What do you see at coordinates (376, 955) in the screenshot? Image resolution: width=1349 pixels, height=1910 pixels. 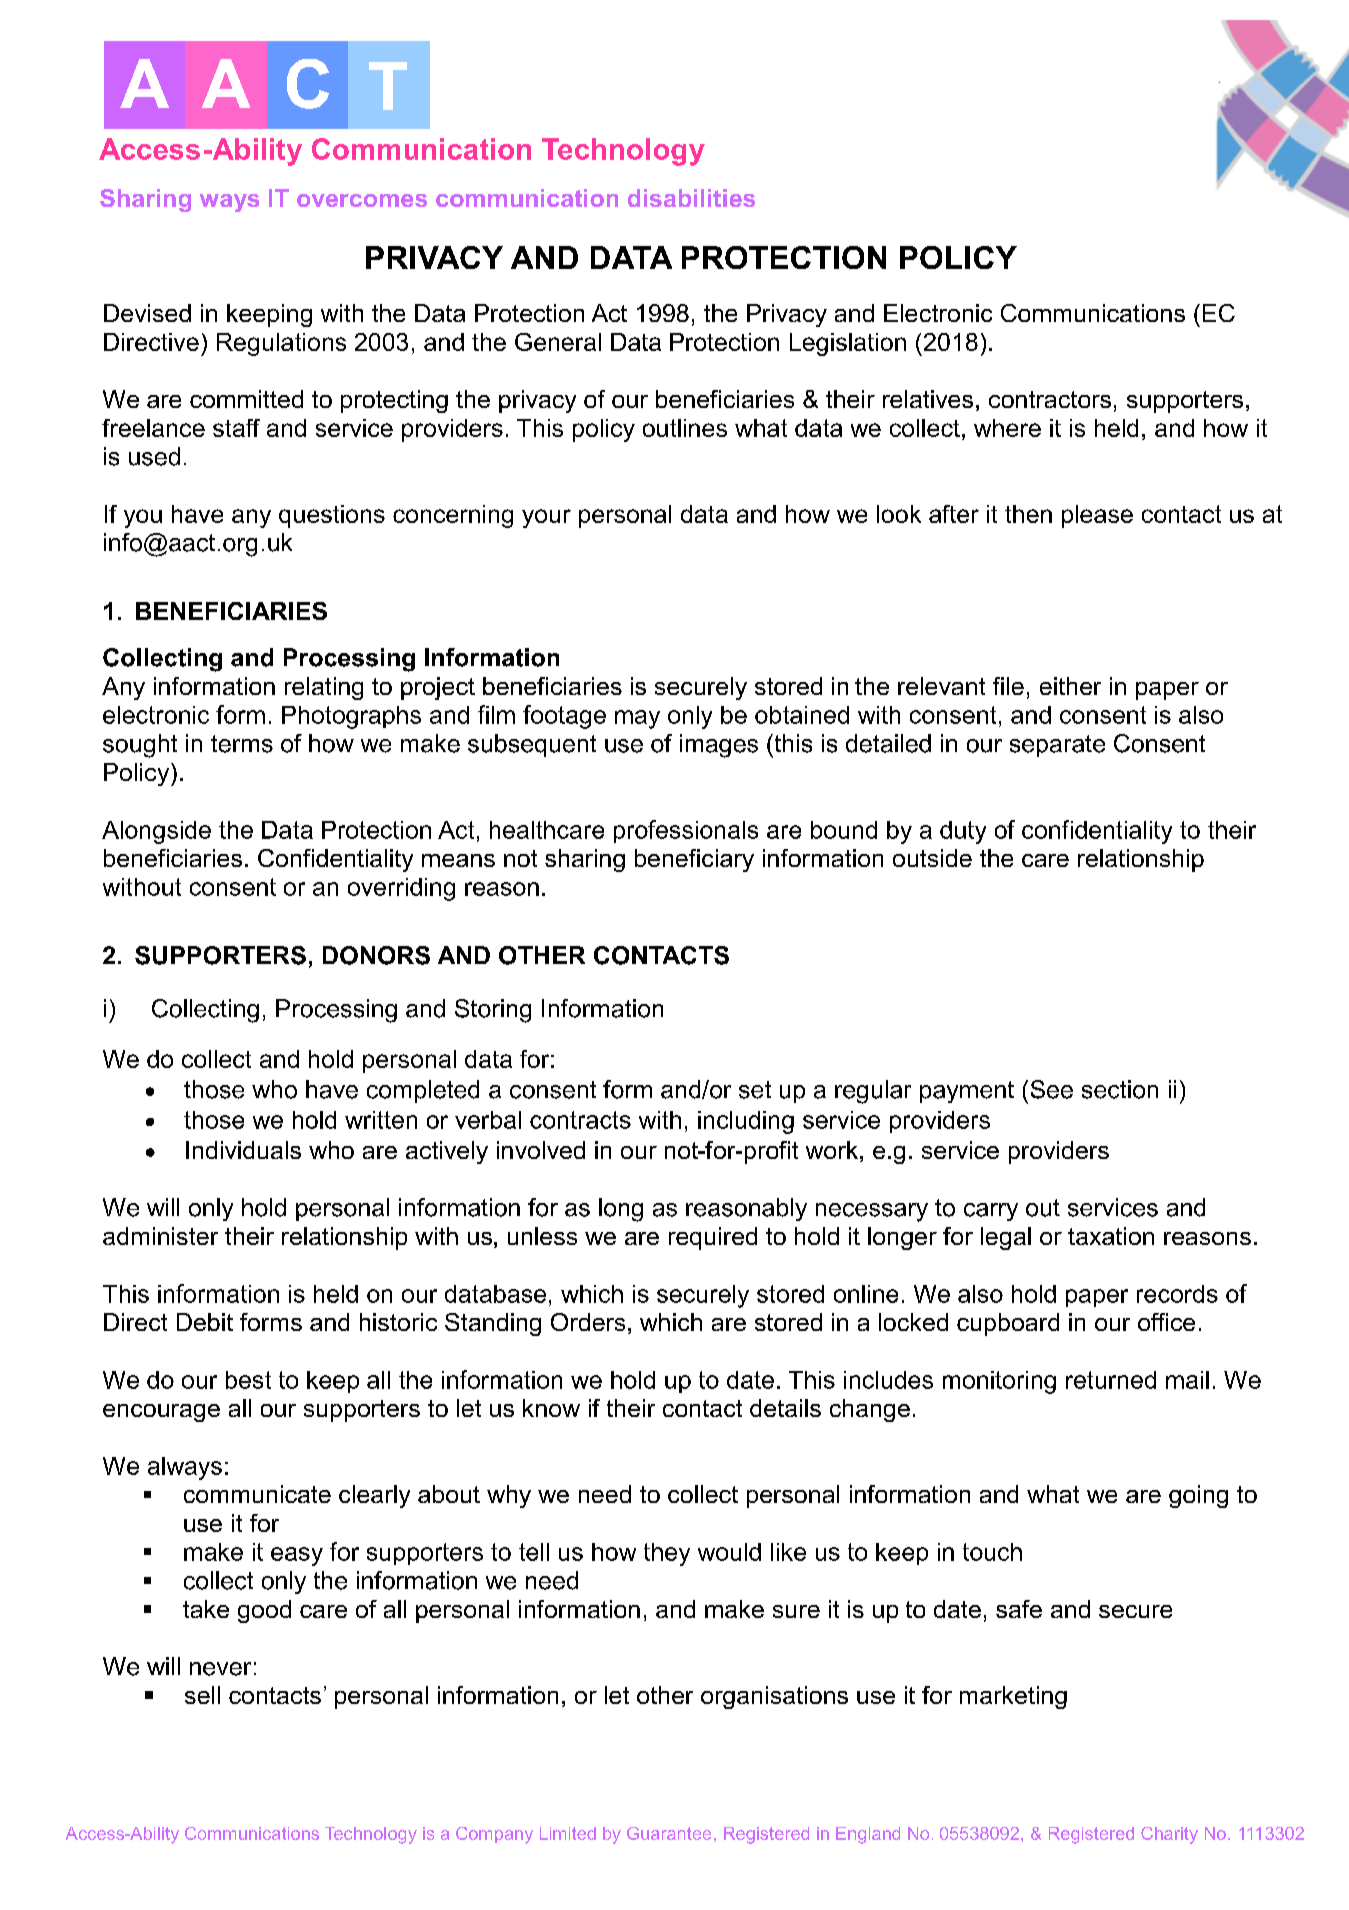 I see `DONORS` at bounding box center [376, 955].
